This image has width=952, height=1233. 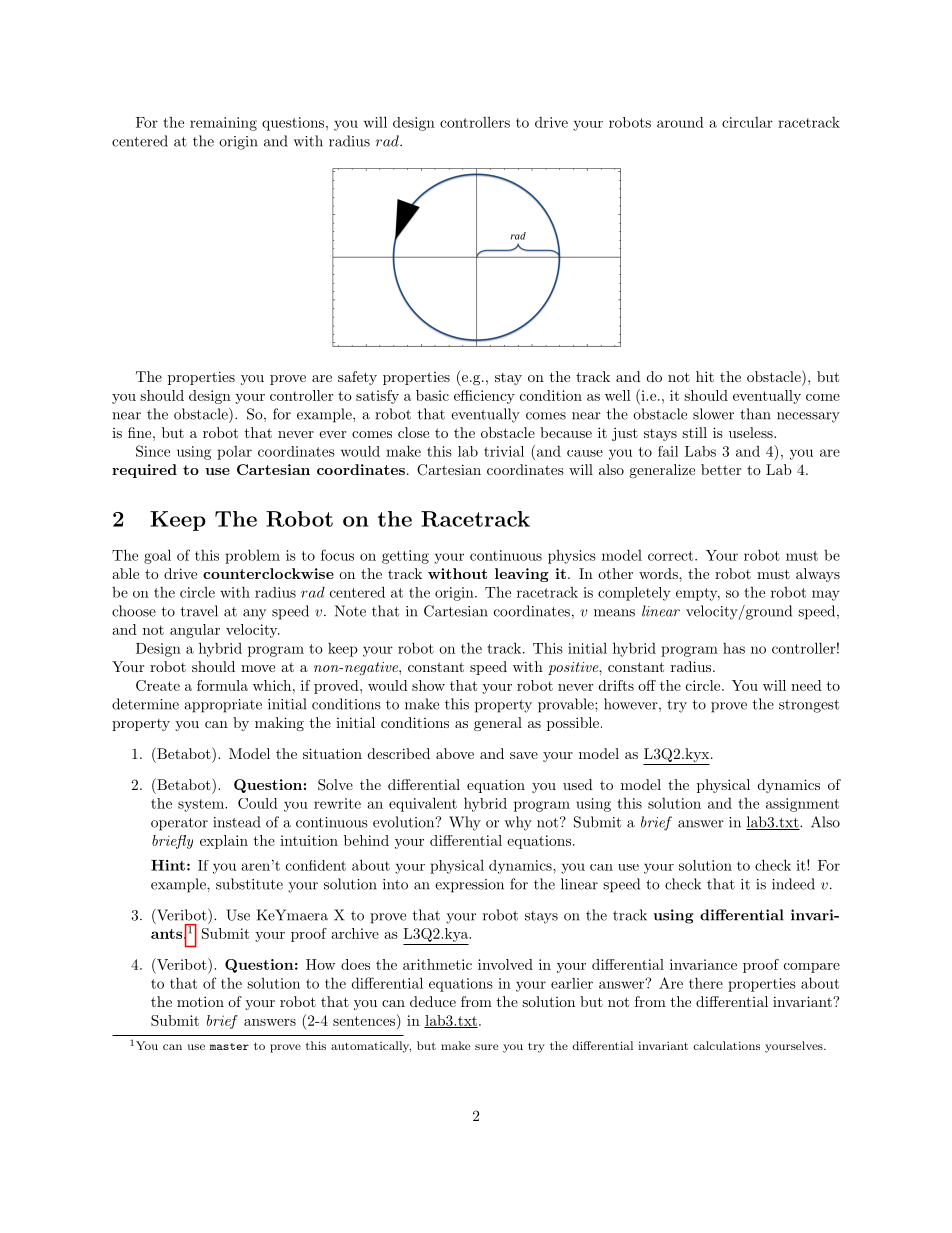 I want to click on circular, so click(x=747, y=122).
